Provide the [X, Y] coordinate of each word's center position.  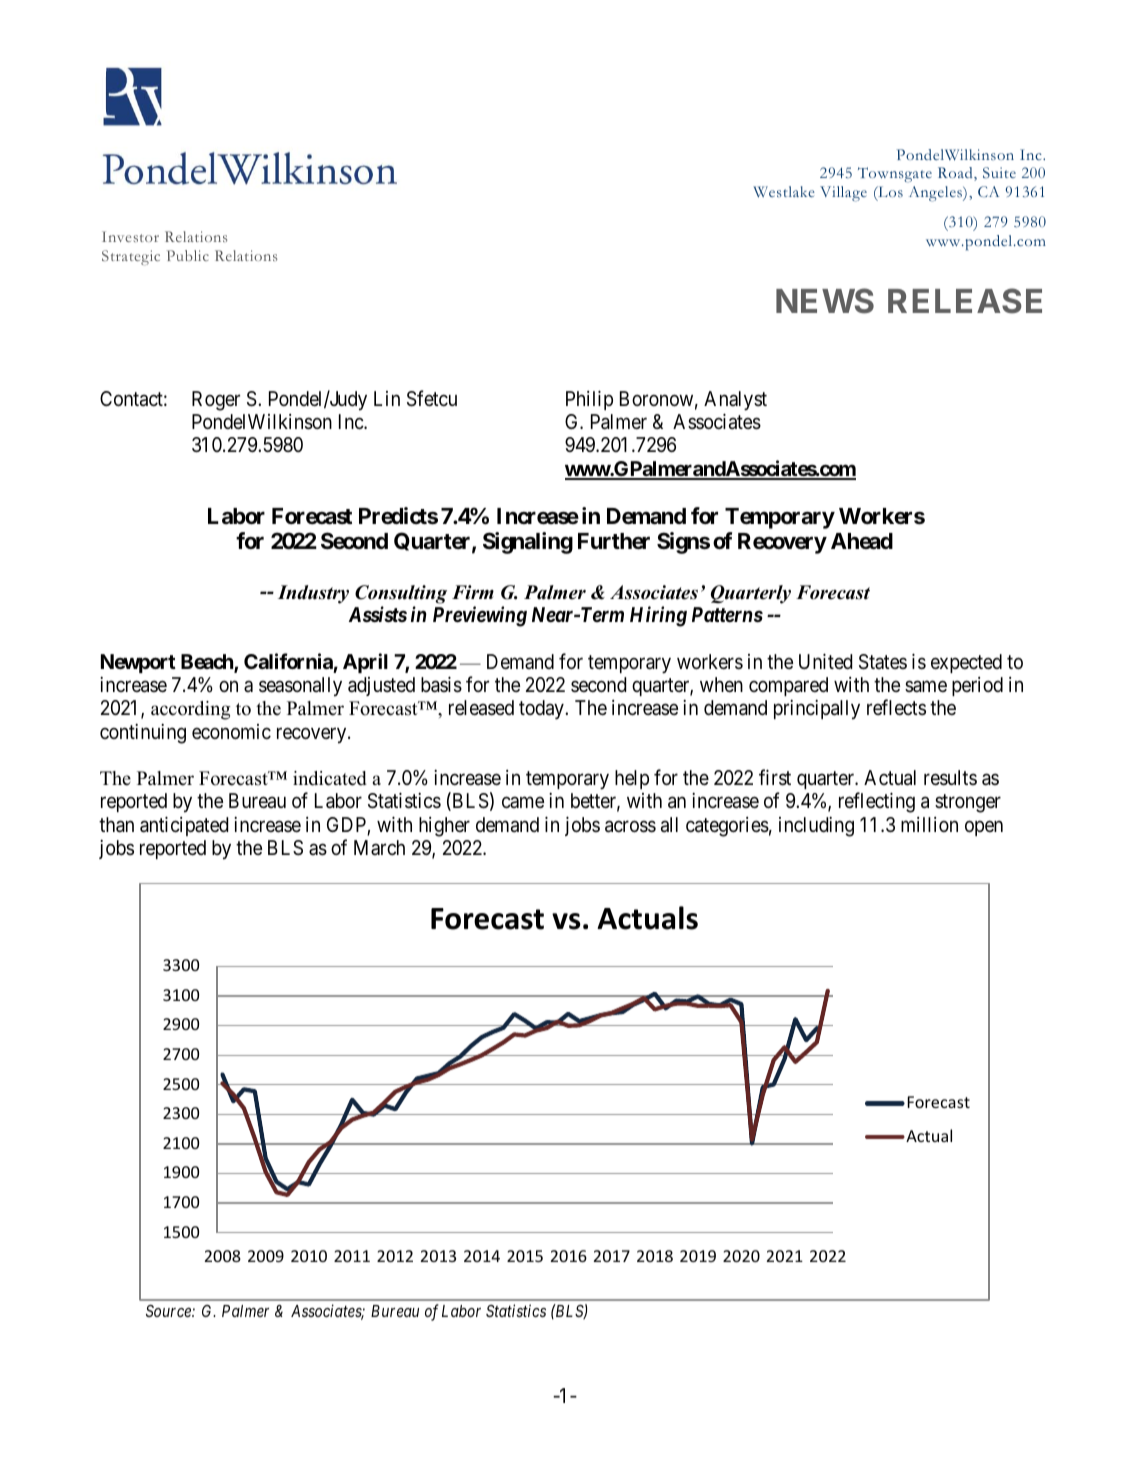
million [929, 824]
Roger [216, 401]
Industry [313, 594]
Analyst [735, 401]
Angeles [936, 194]
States [883, 662]
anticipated [184, 826]
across [630, 827]
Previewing [480, 616]
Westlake [784, 192]
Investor [130, 236]
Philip [589, 400]
